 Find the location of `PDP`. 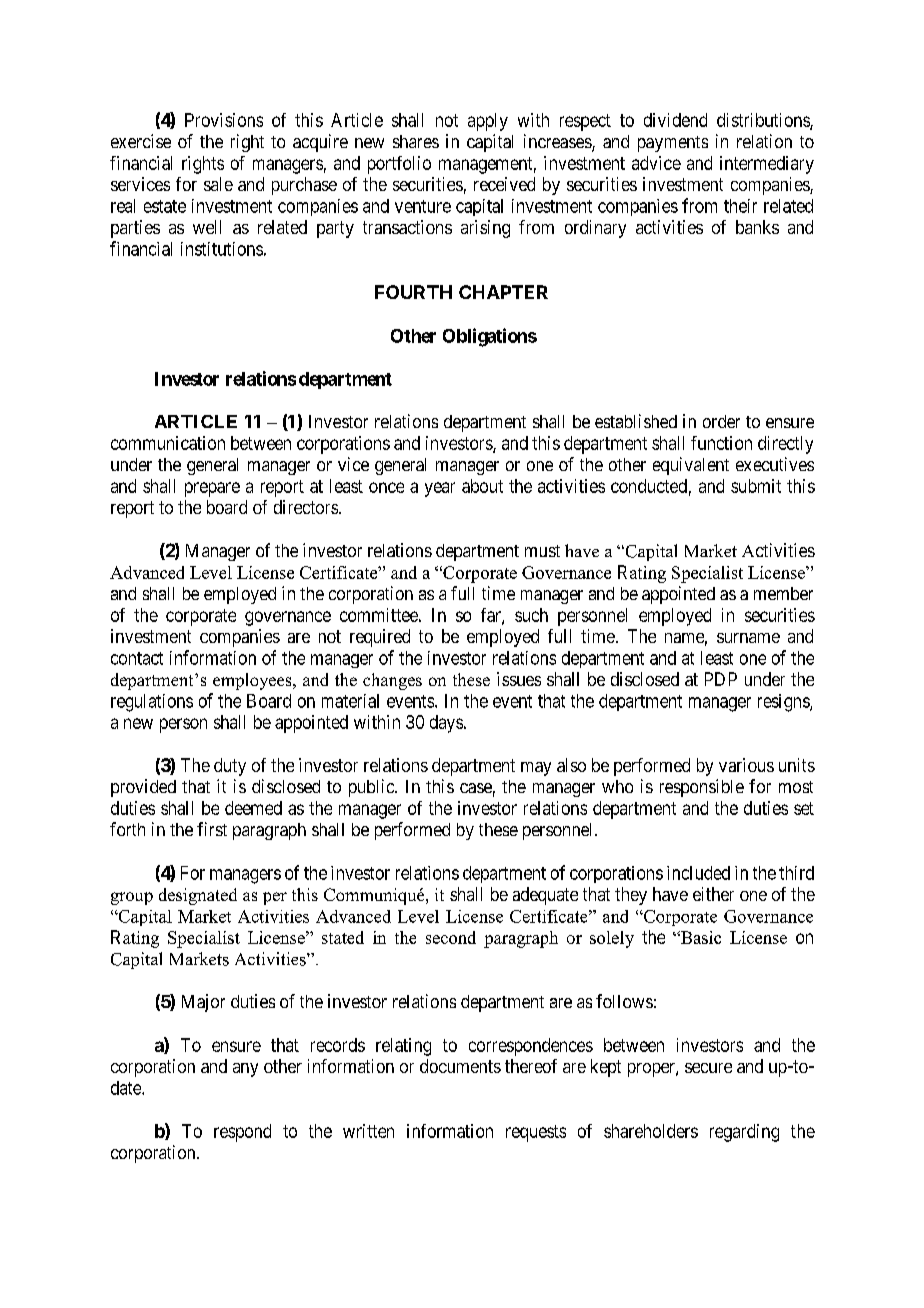

PDP is located at coordinates (721, 679).
